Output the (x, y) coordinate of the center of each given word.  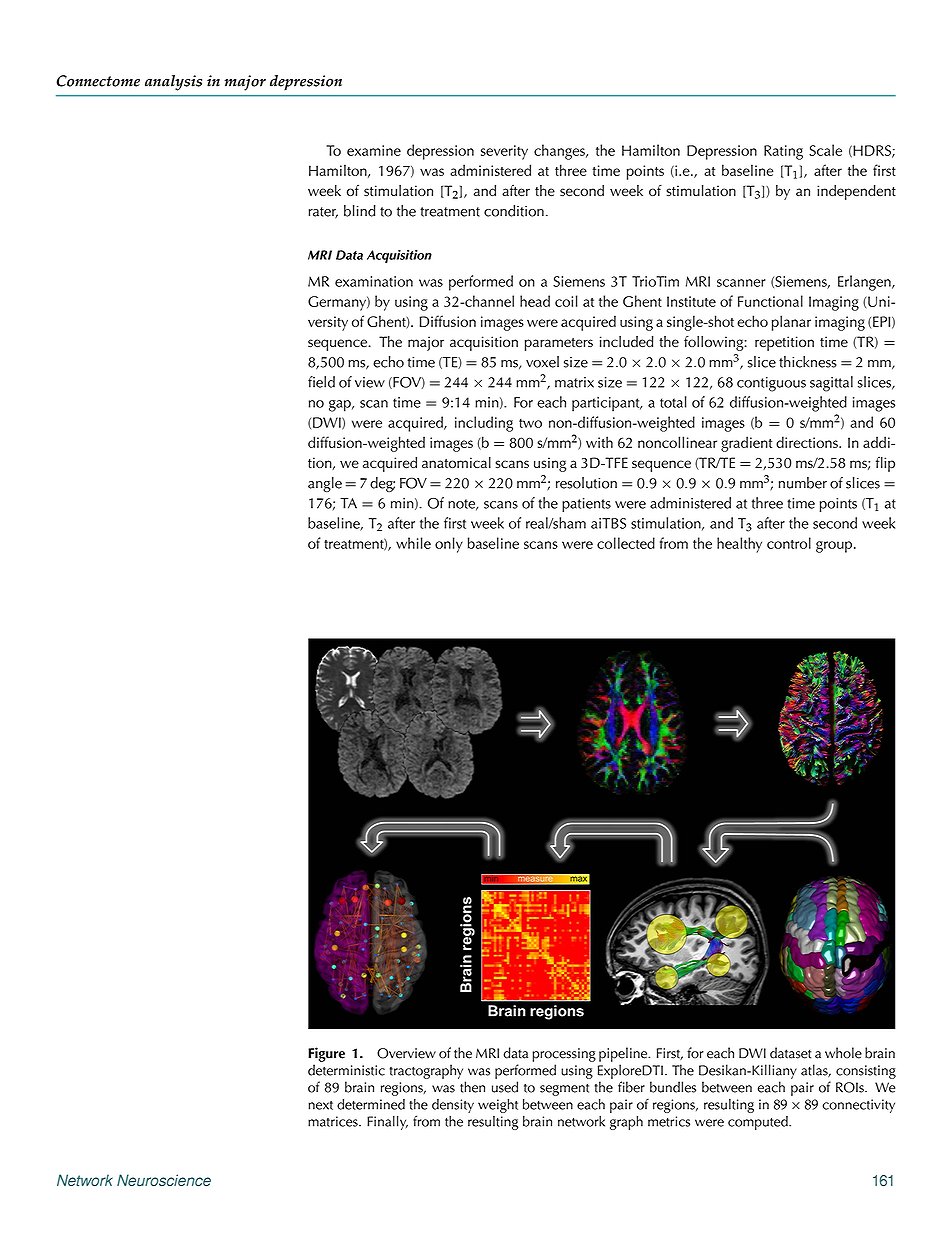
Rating (783, 152)
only (449, 545)
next (320, 1105)
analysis (173, 83)
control (789, 543)
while (413, 543)
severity (504, 152)
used (505, 1087)
